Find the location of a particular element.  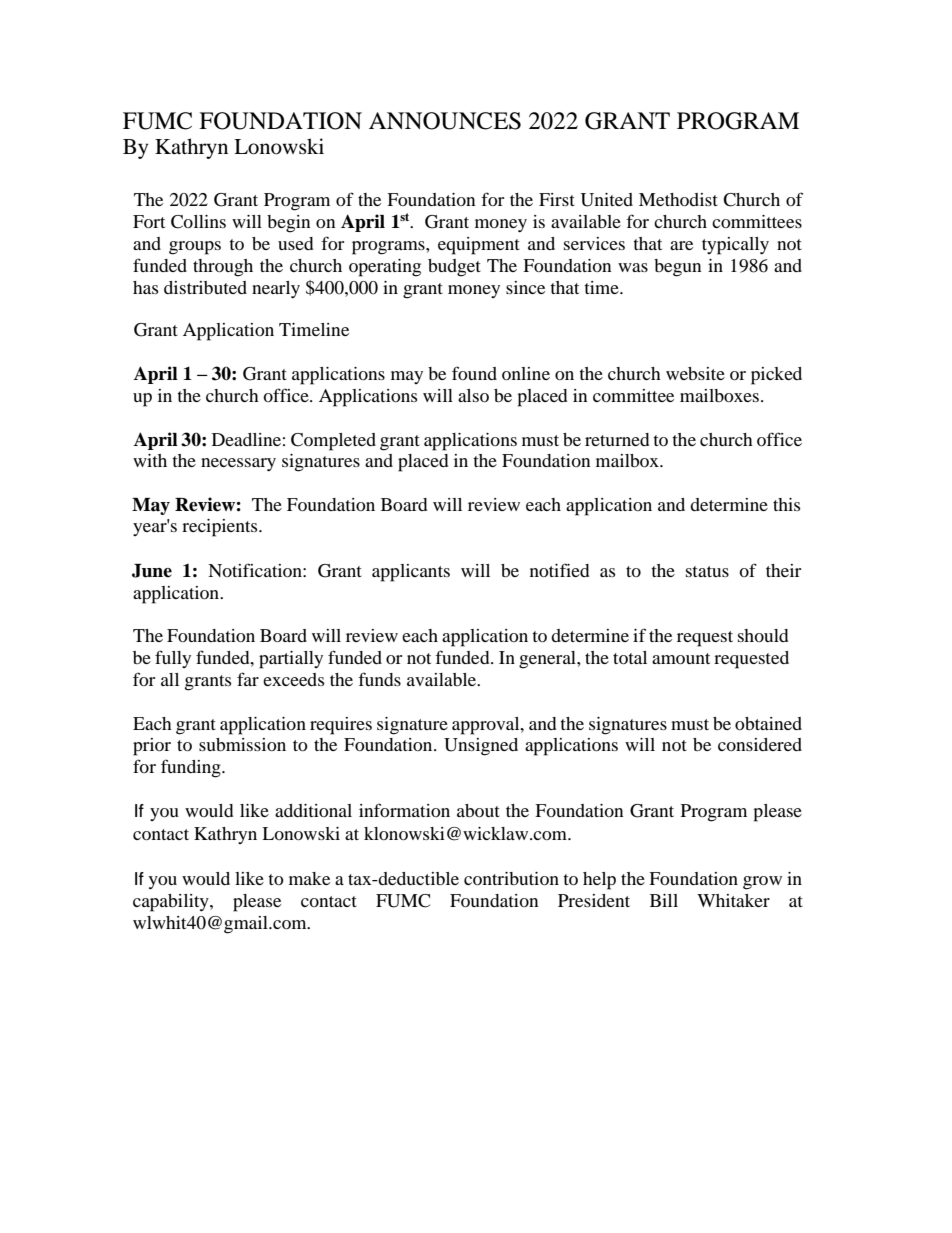

capability is located at coordinates (172, 903).
